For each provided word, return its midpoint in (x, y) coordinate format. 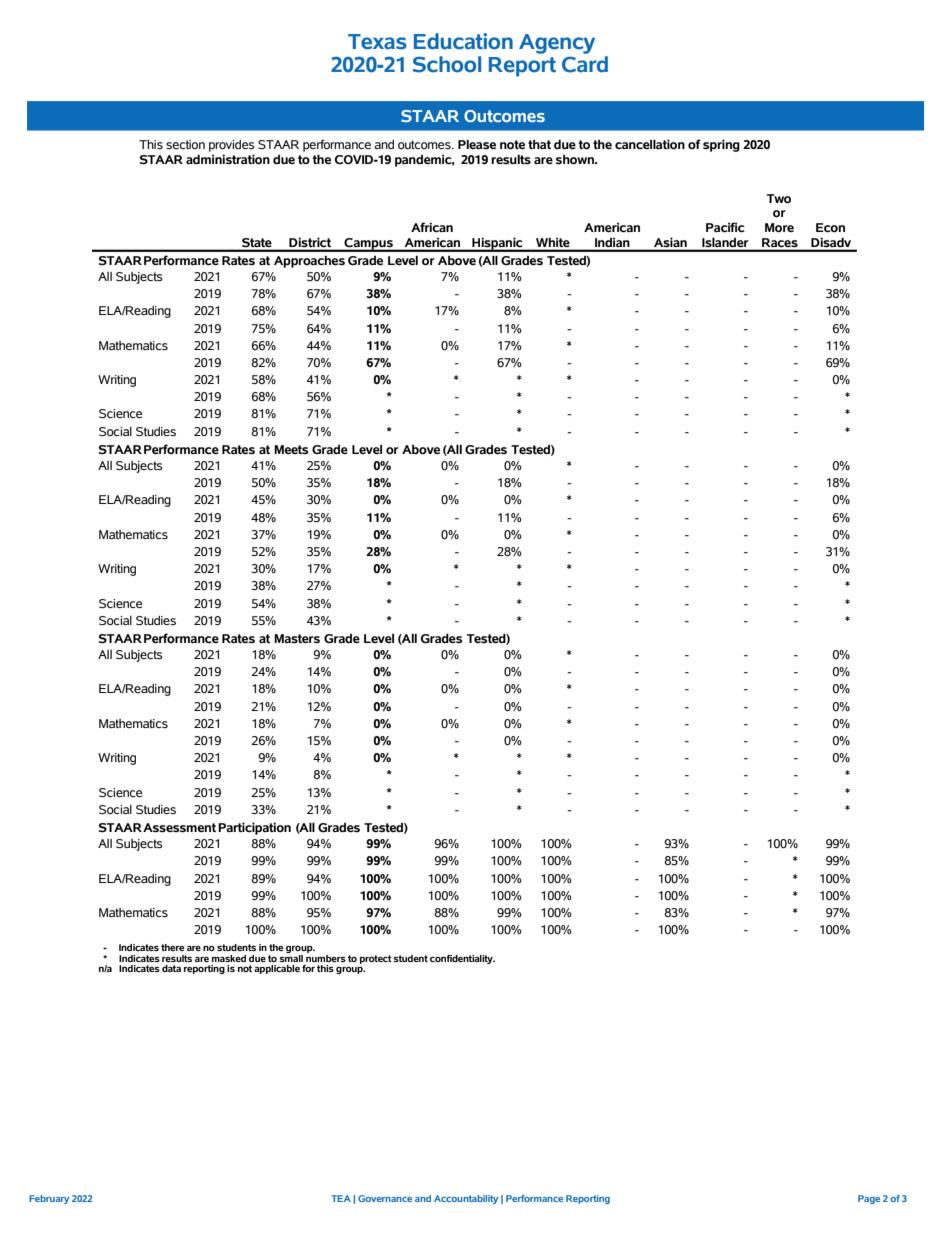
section (185, 145)
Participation (254, 828)
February (49, 1199)
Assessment (179, 828)
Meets (291, 450)
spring (721, 145)
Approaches (309, 262)
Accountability (466, 1199)
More (779, 228)
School (447, 64)
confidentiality (462, 959)
